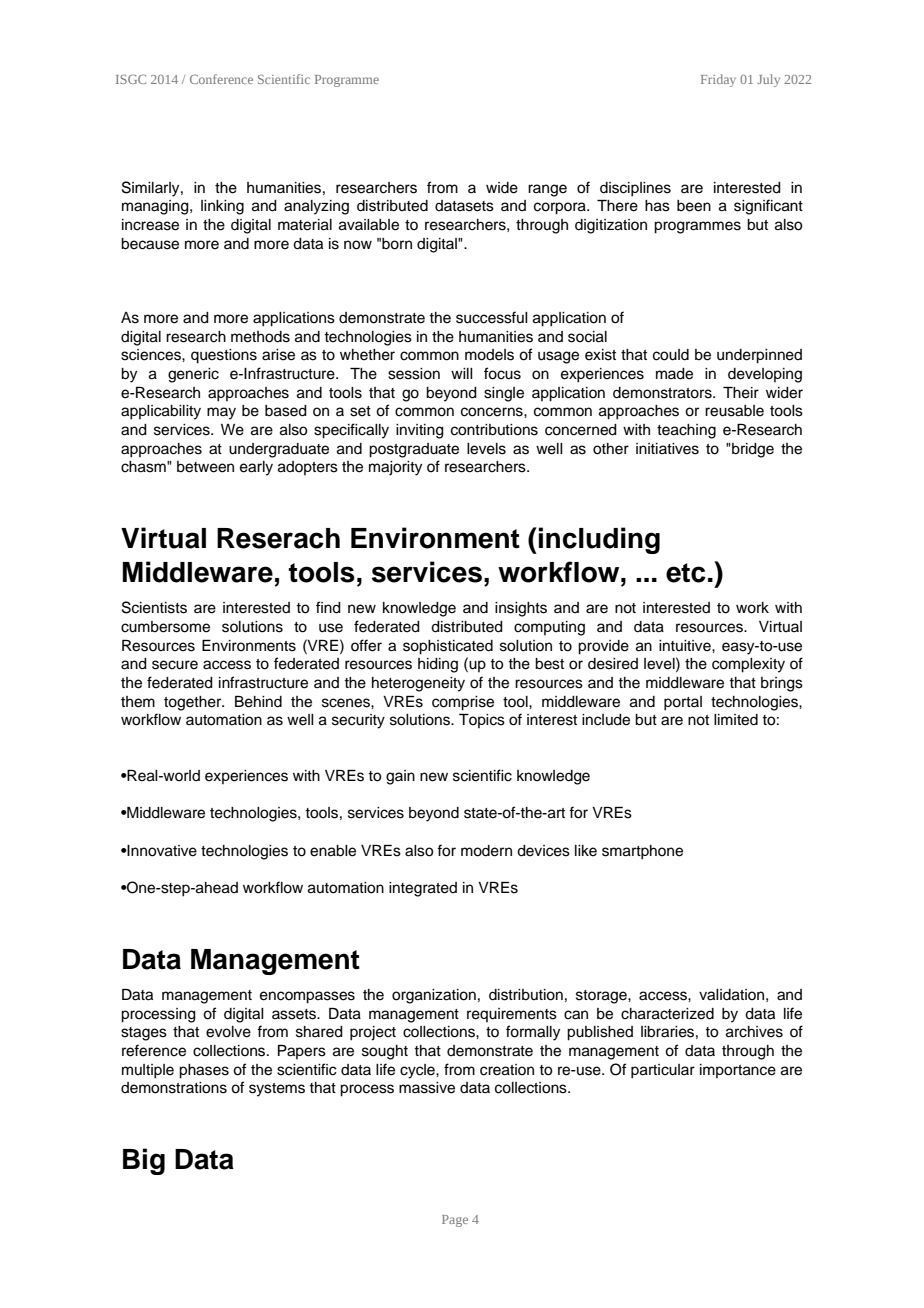 The height and width of the document is (1308, 924). I want to click on Conference, so click(221, 79).
